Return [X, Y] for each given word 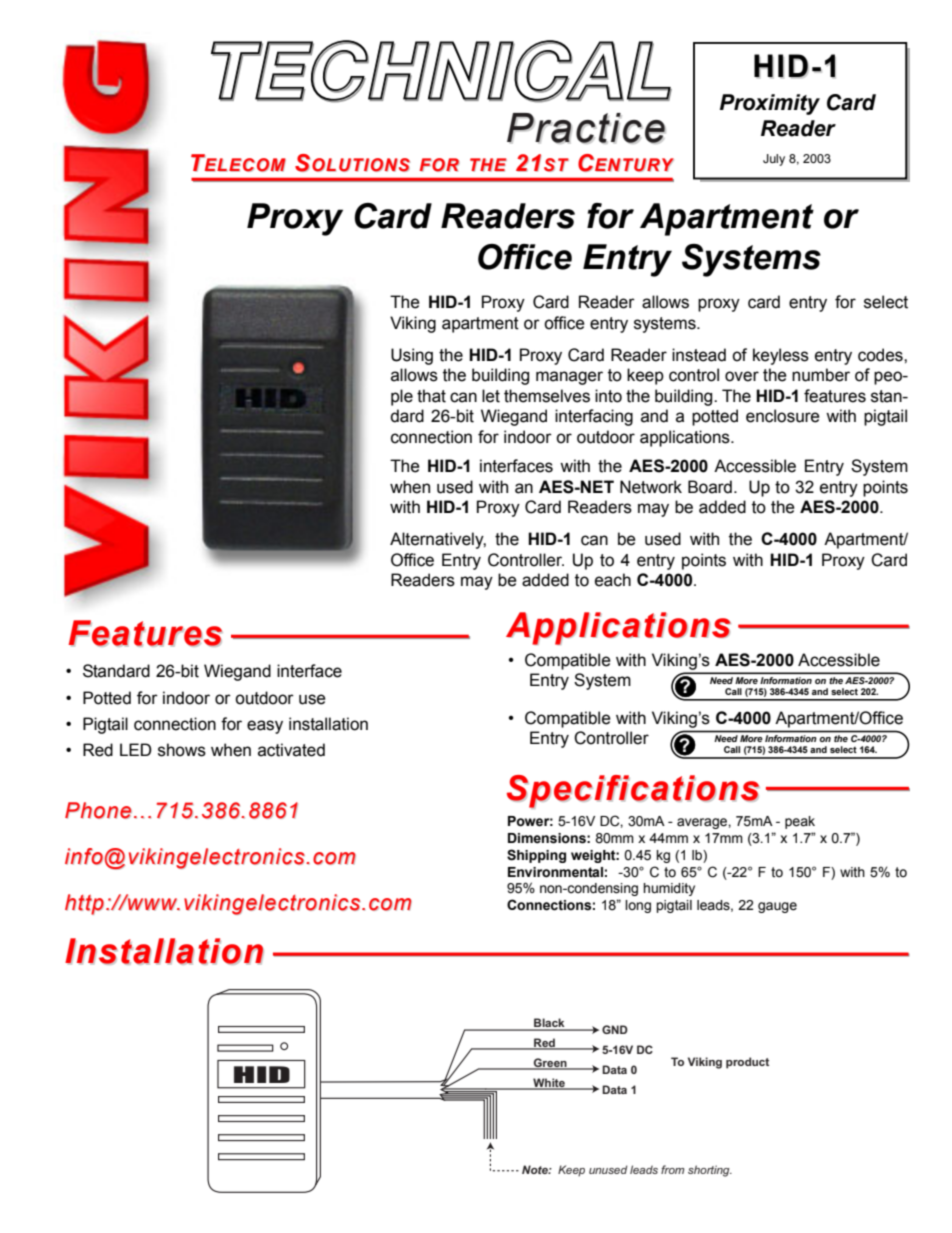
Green [550, 1063]
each [613, 580]
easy [265, 727]
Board [710, 487]
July [774, 160]
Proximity [770, 104]
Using [412, 356]
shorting [710, 1171]
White [549, 1083]
